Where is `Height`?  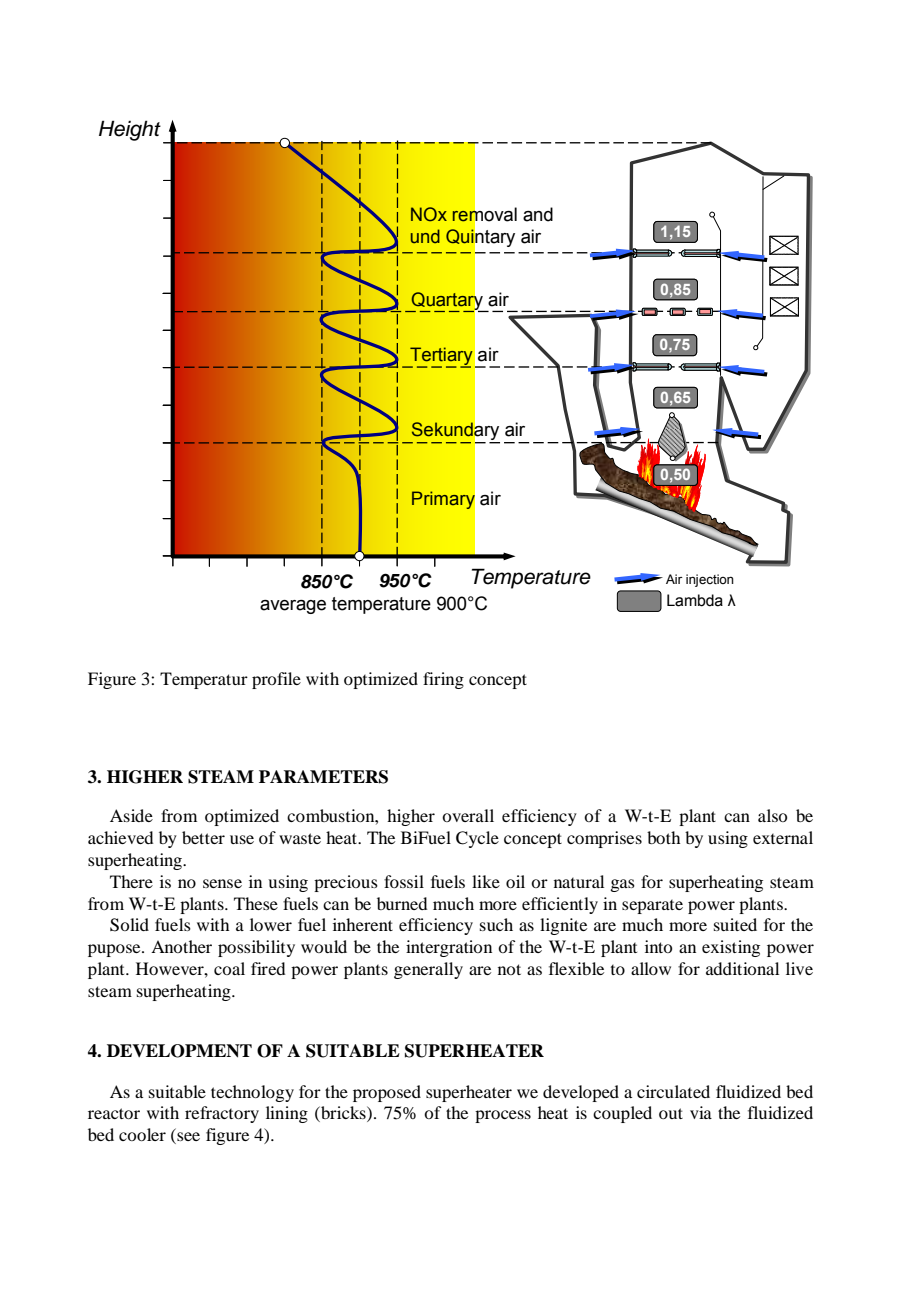 Height is located at coordinates (130, 130).
